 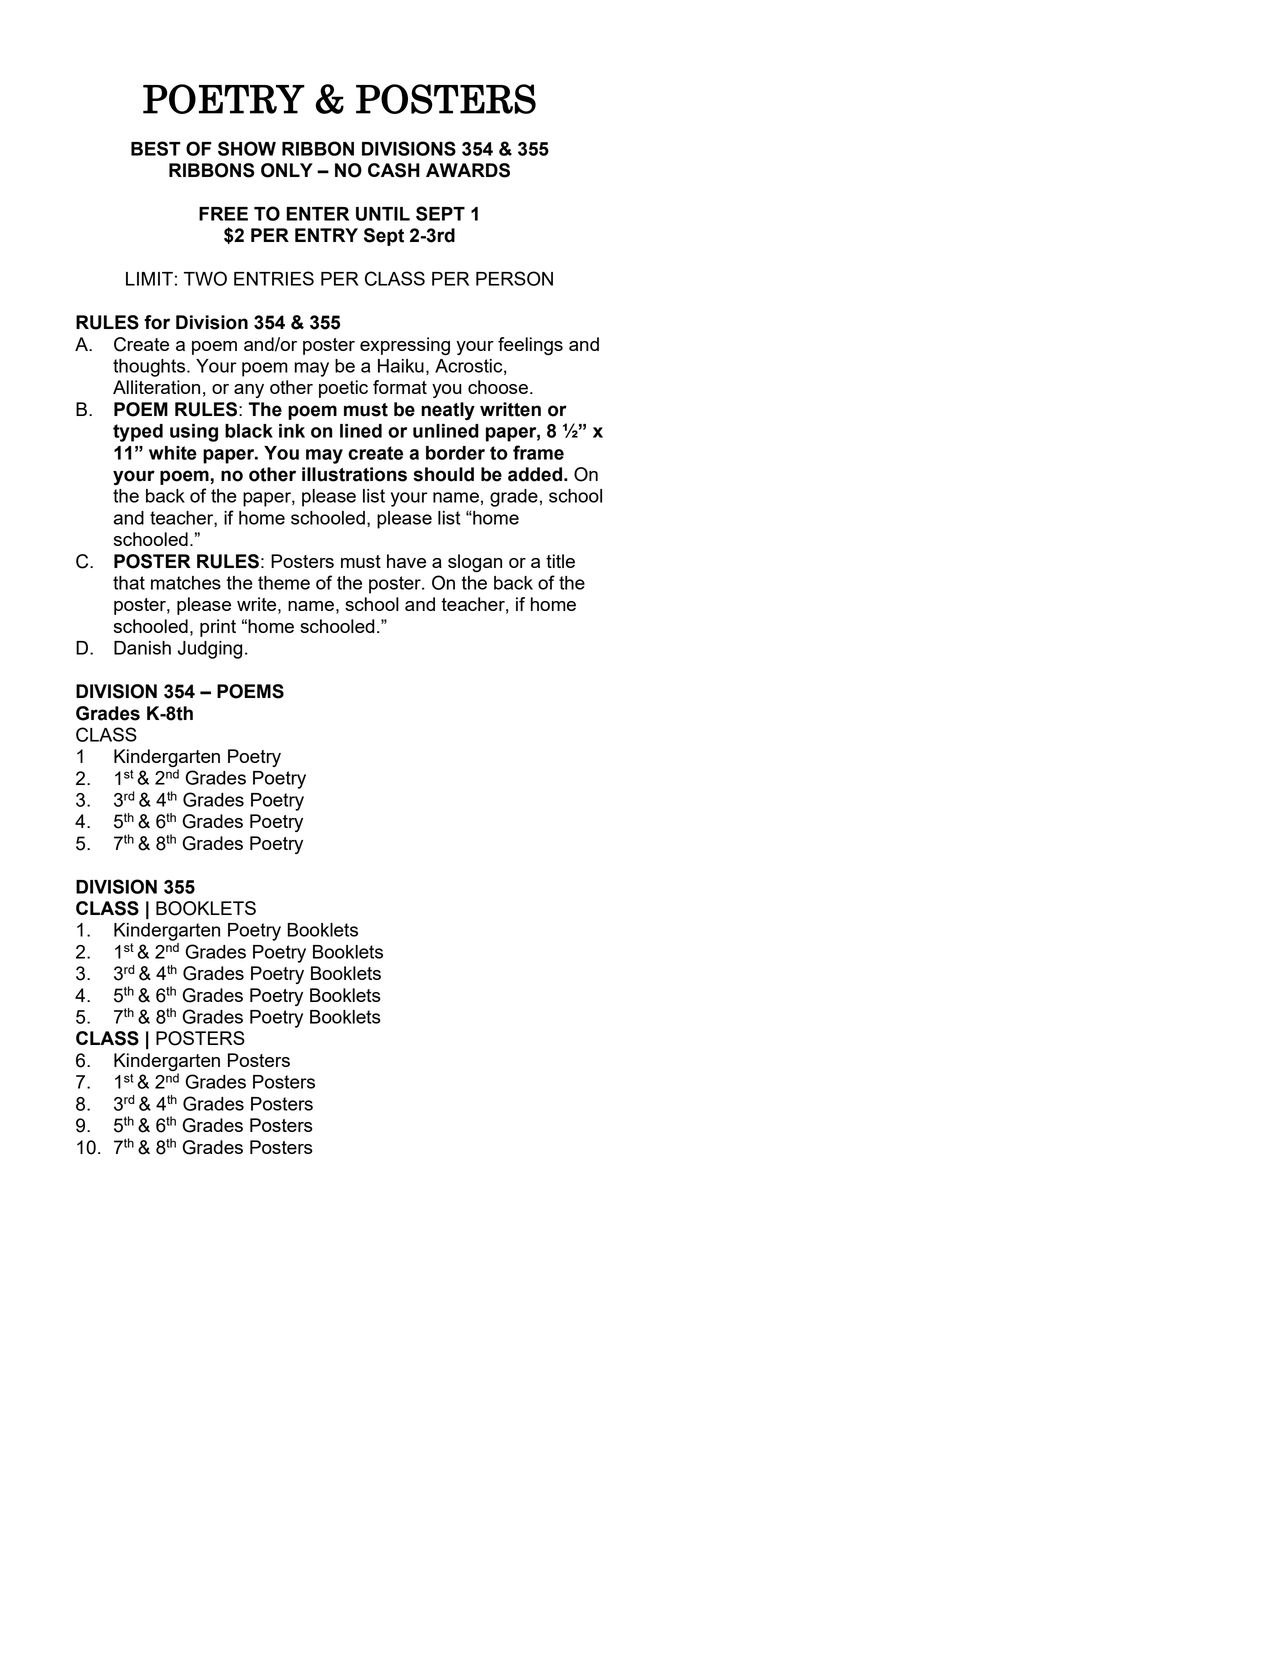 What do you see at coordinates (205, 278) in the screenshot?
I see `TWO` at bounding box center [205, 278].
